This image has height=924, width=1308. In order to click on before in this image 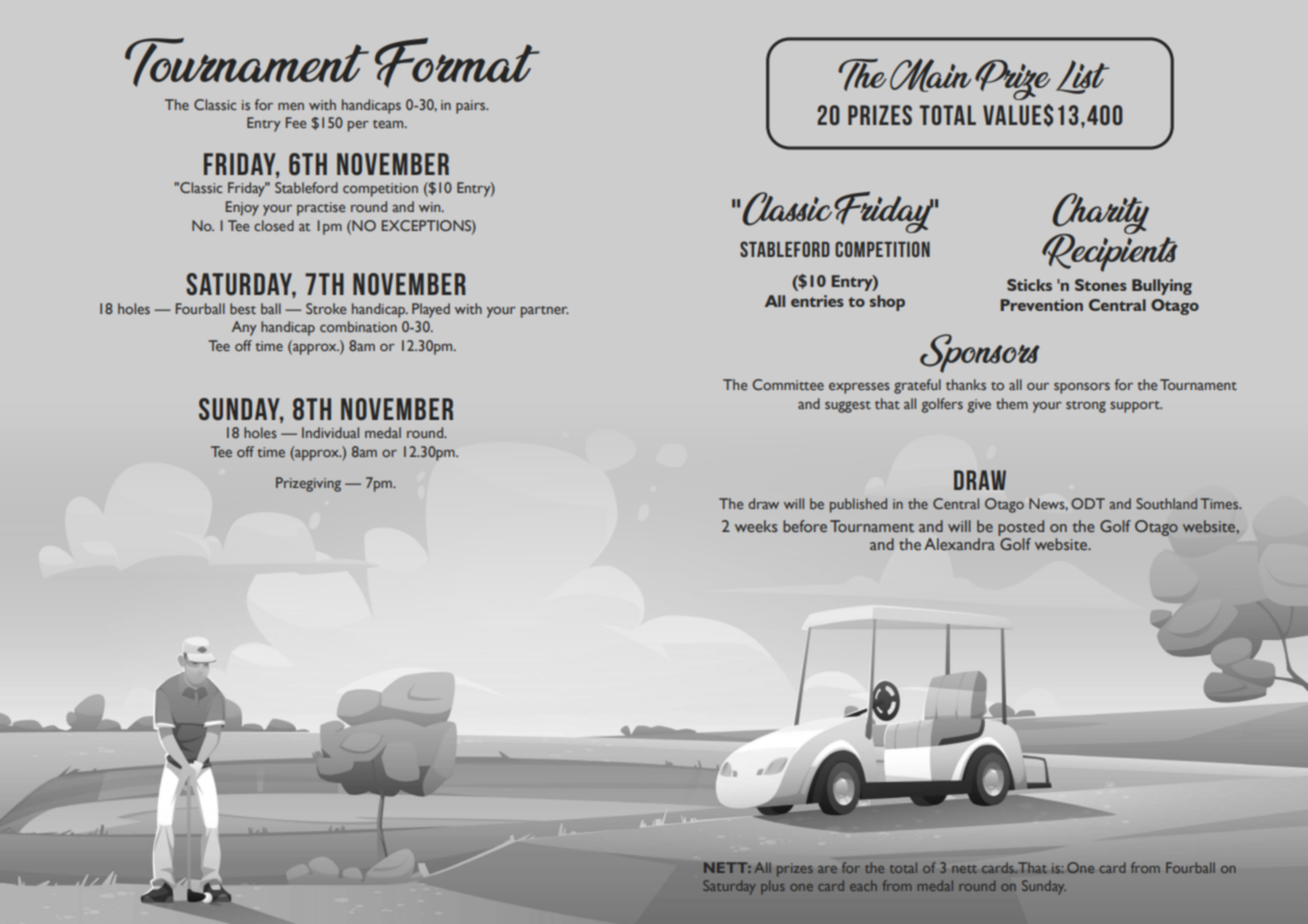, I will do `click(805, 526)`.
